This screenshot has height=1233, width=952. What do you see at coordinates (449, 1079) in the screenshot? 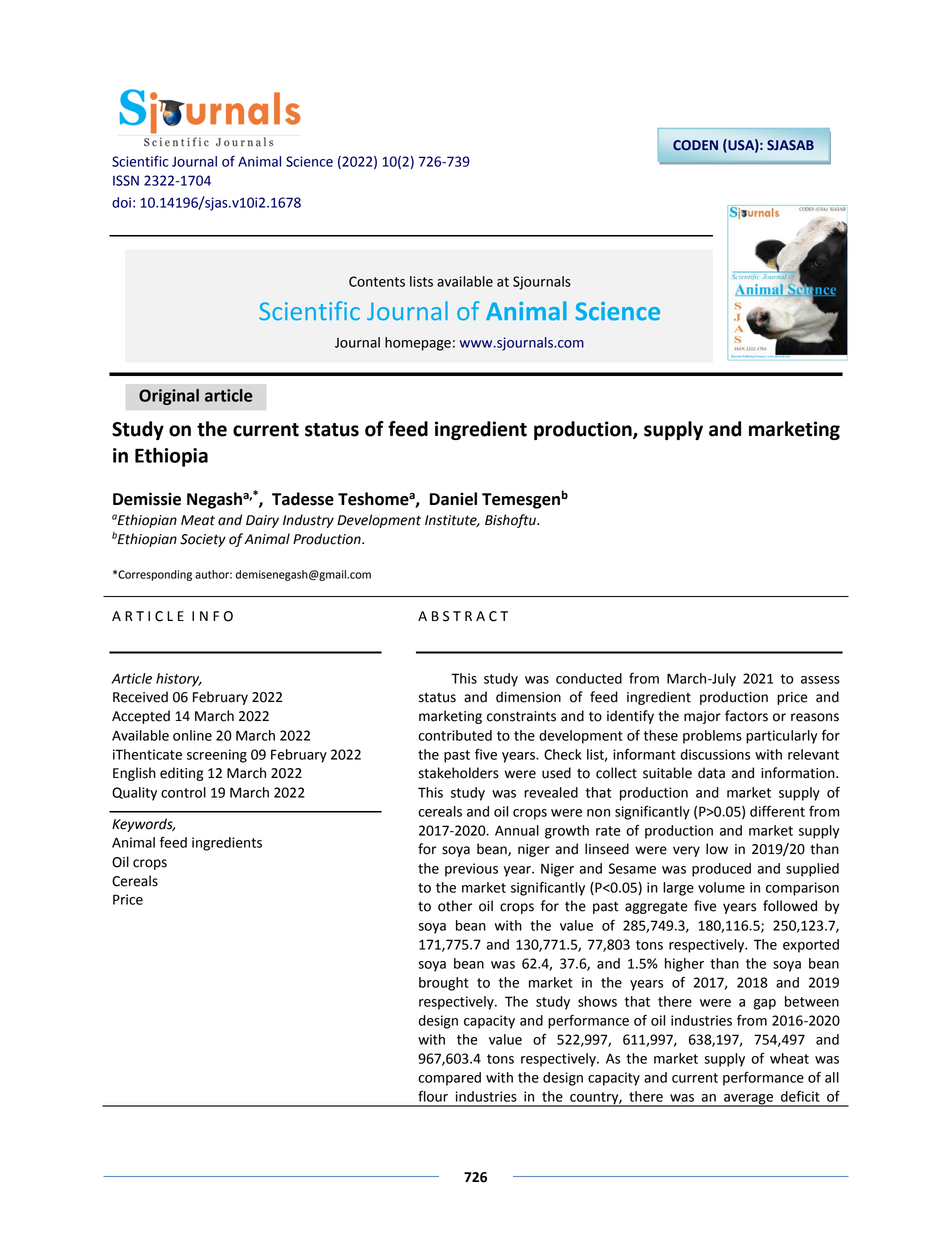
I see `compared` at bounding box center [449, 1079].
